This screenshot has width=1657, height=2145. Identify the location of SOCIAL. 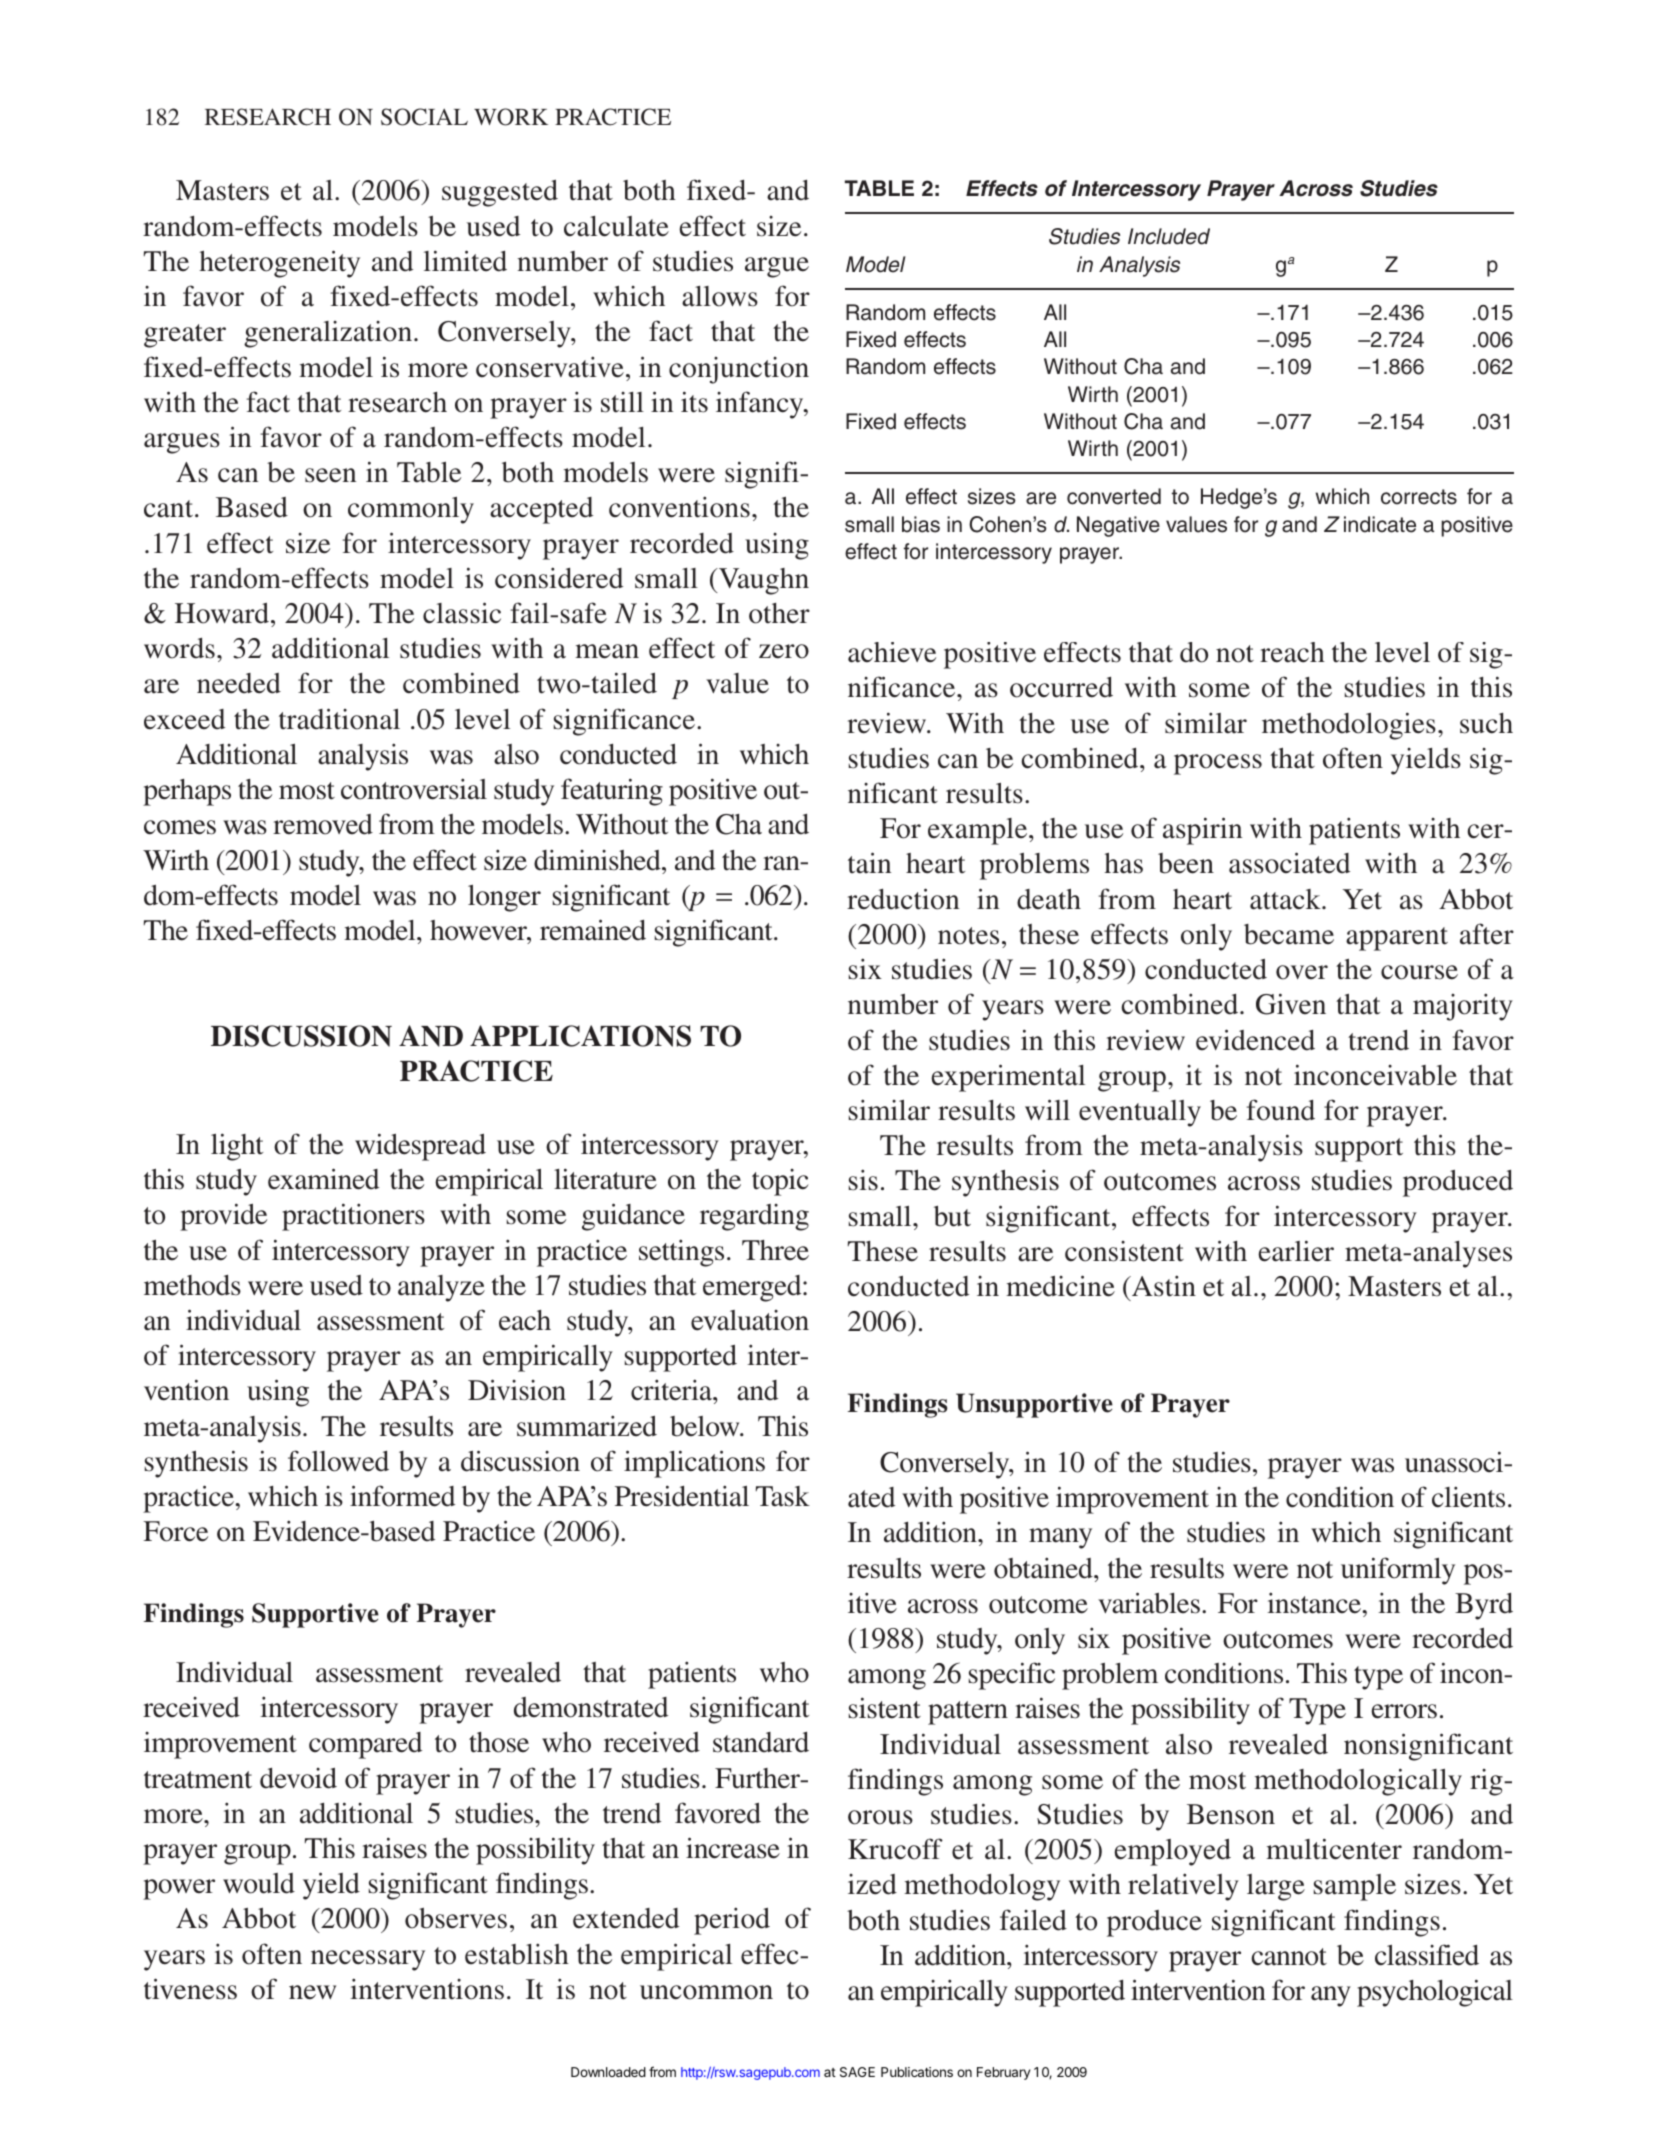
(424, 117).
